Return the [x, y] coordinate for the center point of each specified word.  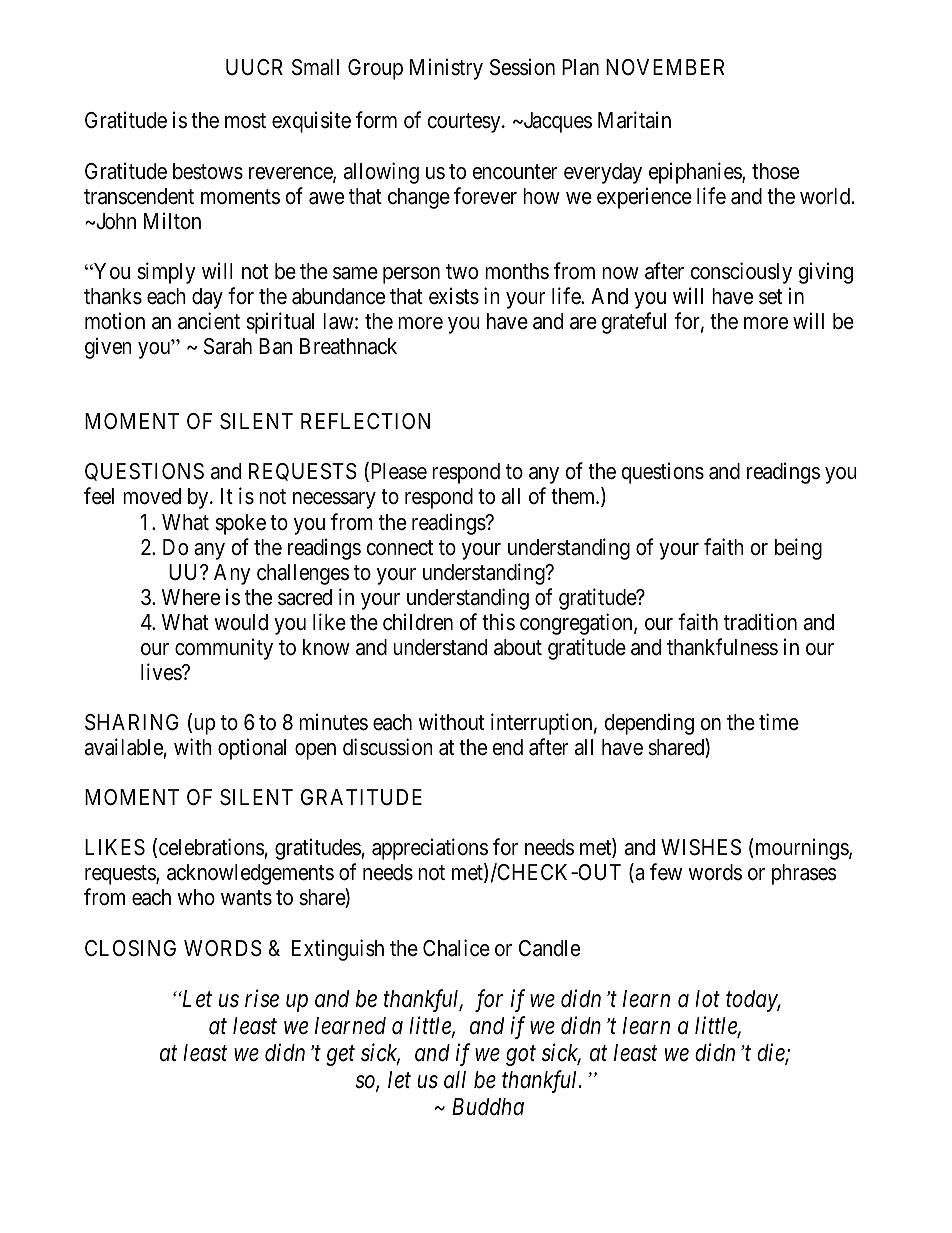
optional [252, 749]
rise [262, 999]
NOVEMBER [665, 67]
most [245, 121]
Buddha [488, 1107]
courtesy [465, 123]
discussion [388, 747]
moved [152, 496]
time [779, 721]
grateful [634, 323]
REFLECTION [365, 421]
